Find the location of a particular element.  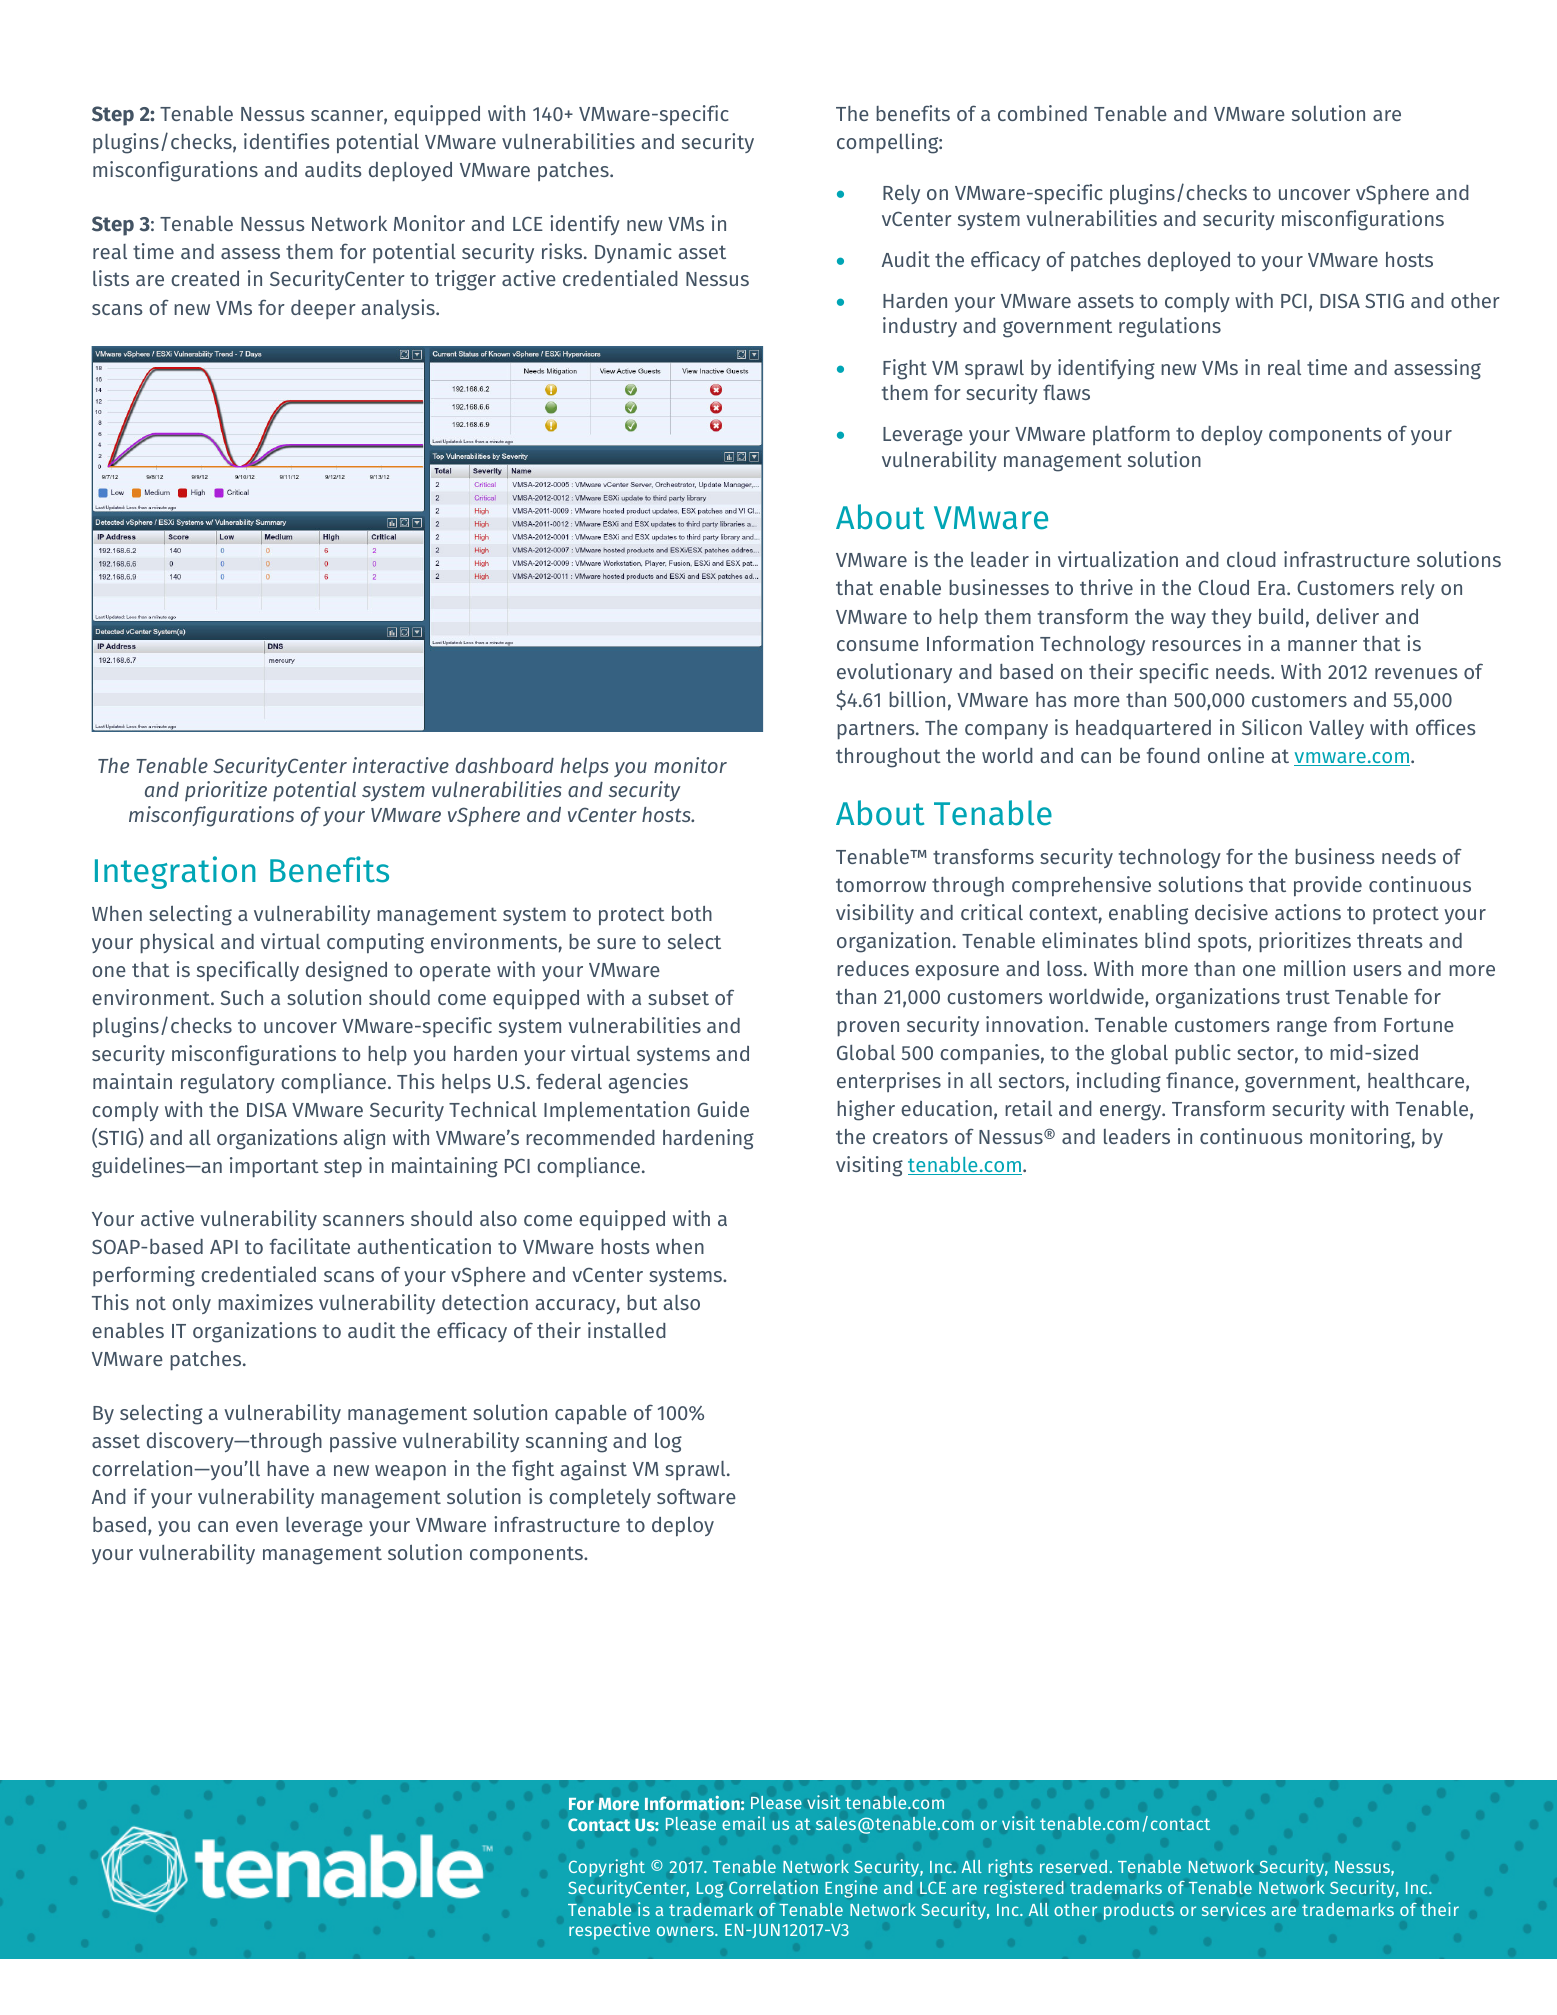

Silicon is located at coordinates (1272, 727).
